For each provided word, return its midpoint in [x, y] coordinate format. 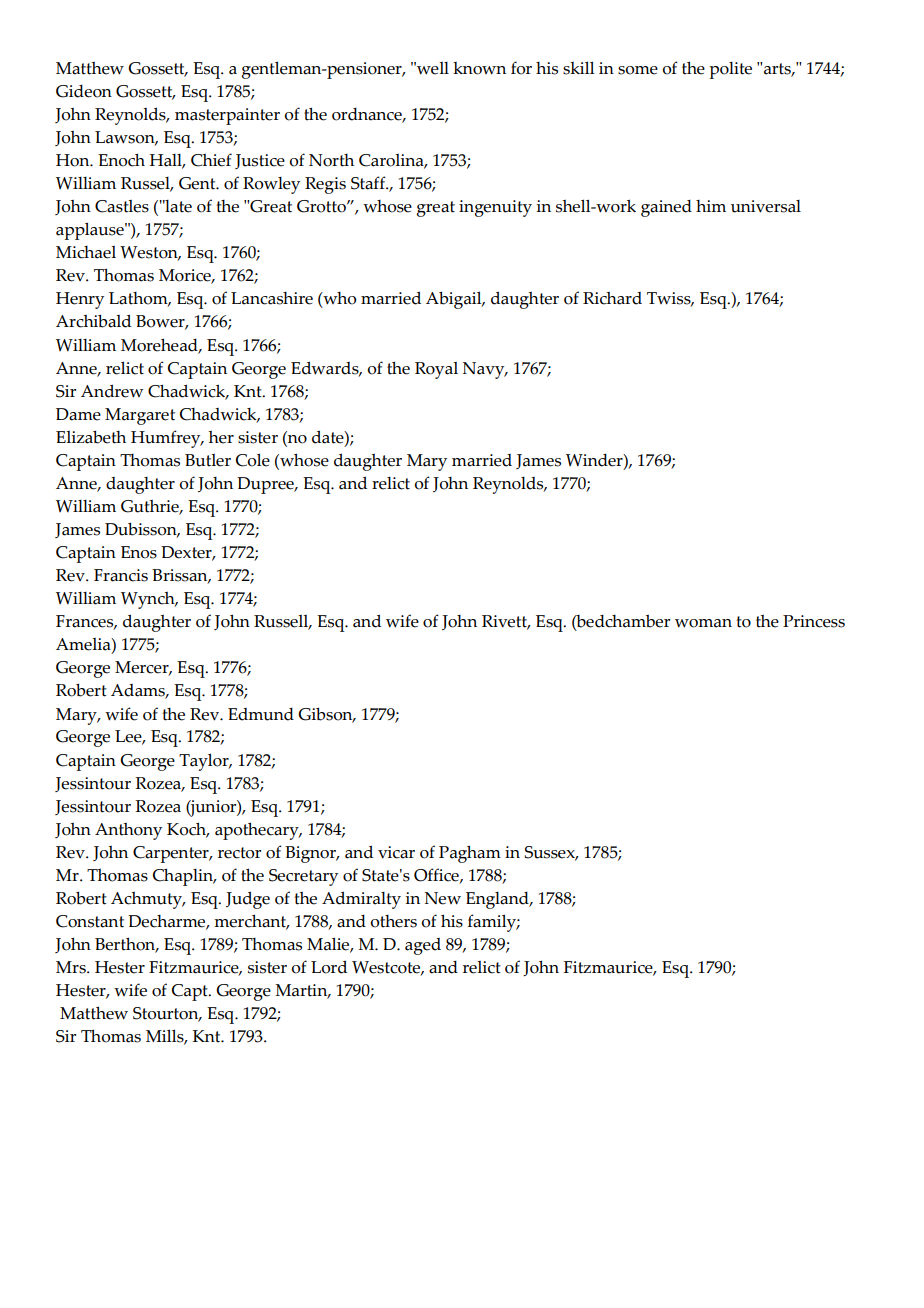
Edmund [261, 714]
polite [730, 70]
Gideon [84, 91]
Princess [814, 621]
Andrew [112, 391]
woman [703, 623]
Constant [90, 921]
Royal [436, 370]
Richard [612, 298]
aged [423, 946]
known [479, 68]
